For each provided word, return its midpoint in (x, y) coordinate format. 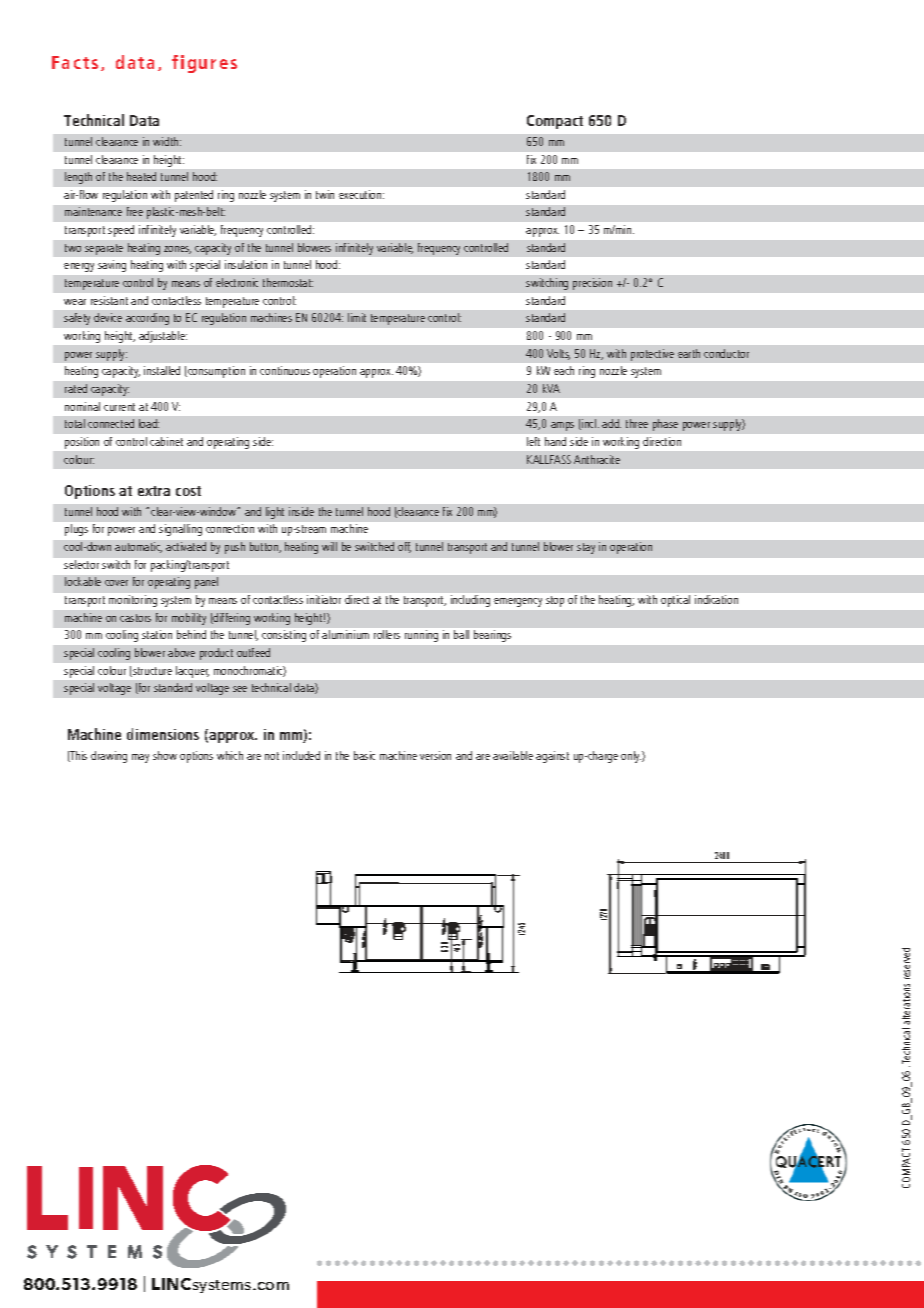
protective (652, 355)
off (404, 547)
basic (364, 755)
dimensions (163, 734)
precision (592, 284)
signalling (180, 530)
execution (361, 194)
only (632, 757)
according (147, 319)
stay (586, 548)
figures (204, 64)
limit (357, 317)
